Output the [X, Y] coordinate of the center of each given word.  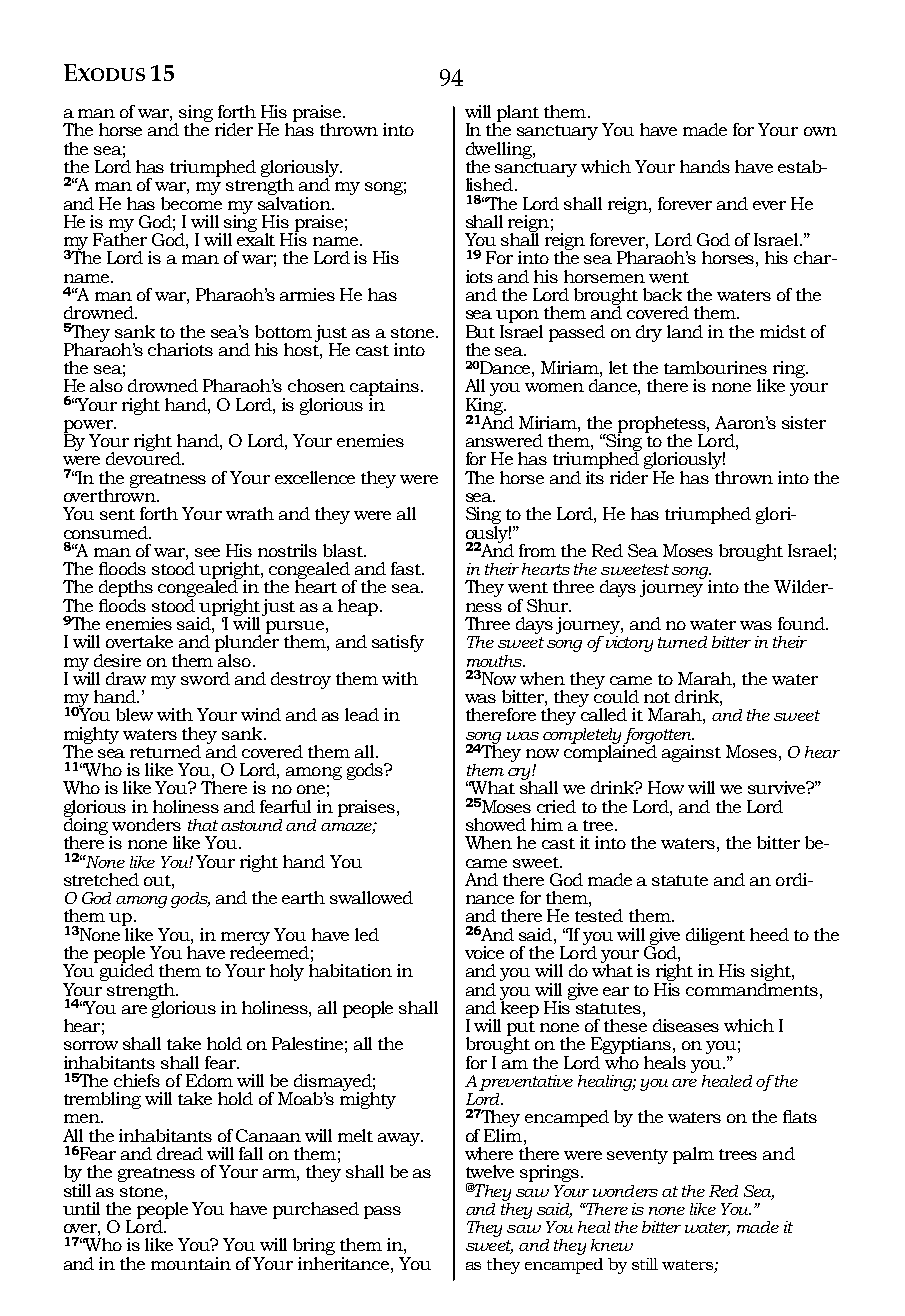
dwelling [500, 151]
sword [205, 678]
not [657, 697]
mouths [495, 661]
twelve [490, 1171]
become [191, 202]
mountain [191, 1263]
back [662, 294]
